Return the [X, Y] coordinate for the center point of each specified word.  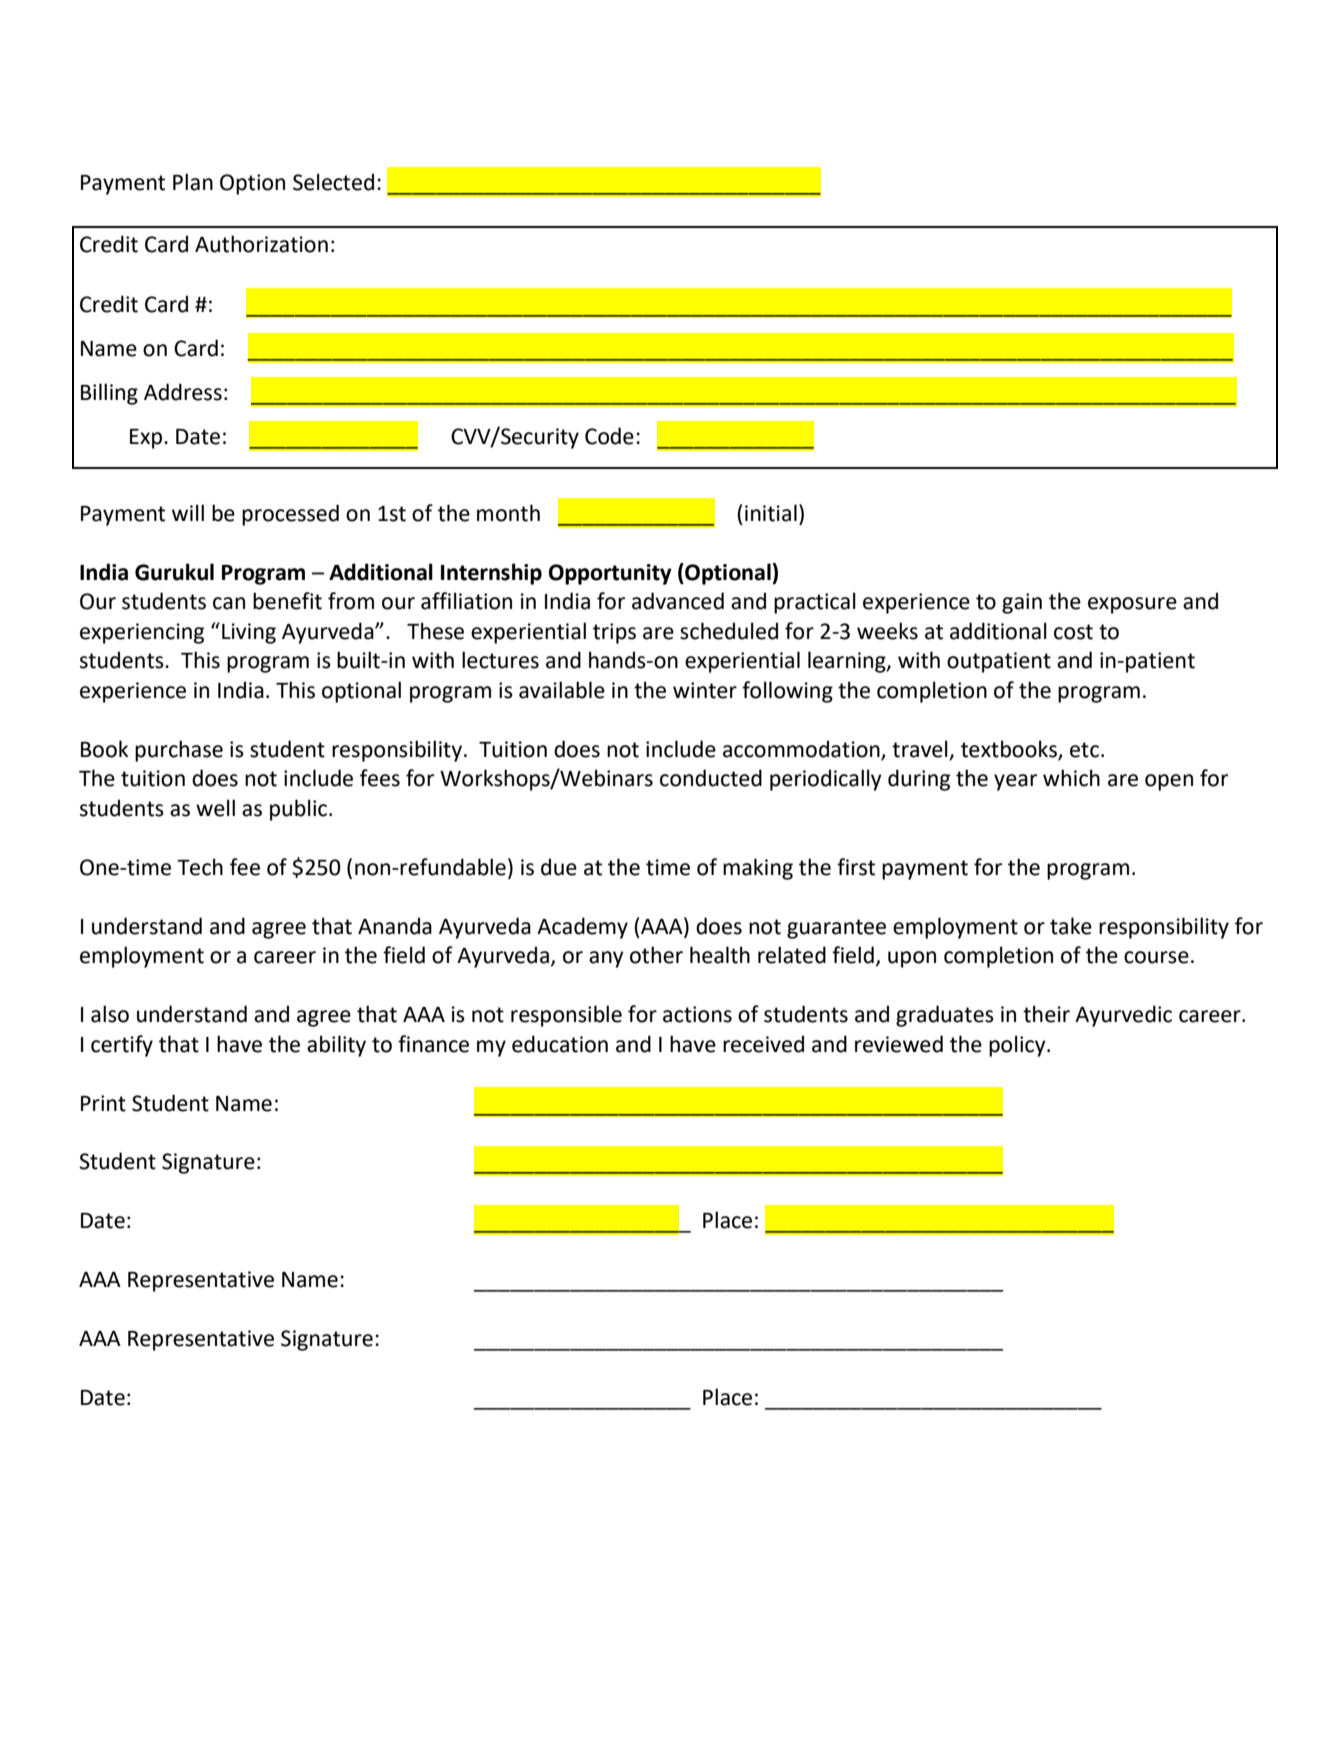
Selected [333, 182]
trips [614, 633]
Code [609, 436]
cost [1073, 632]
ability [336, 1046]
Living [249, 633]
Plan [193, 182]
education [560, 1044]
